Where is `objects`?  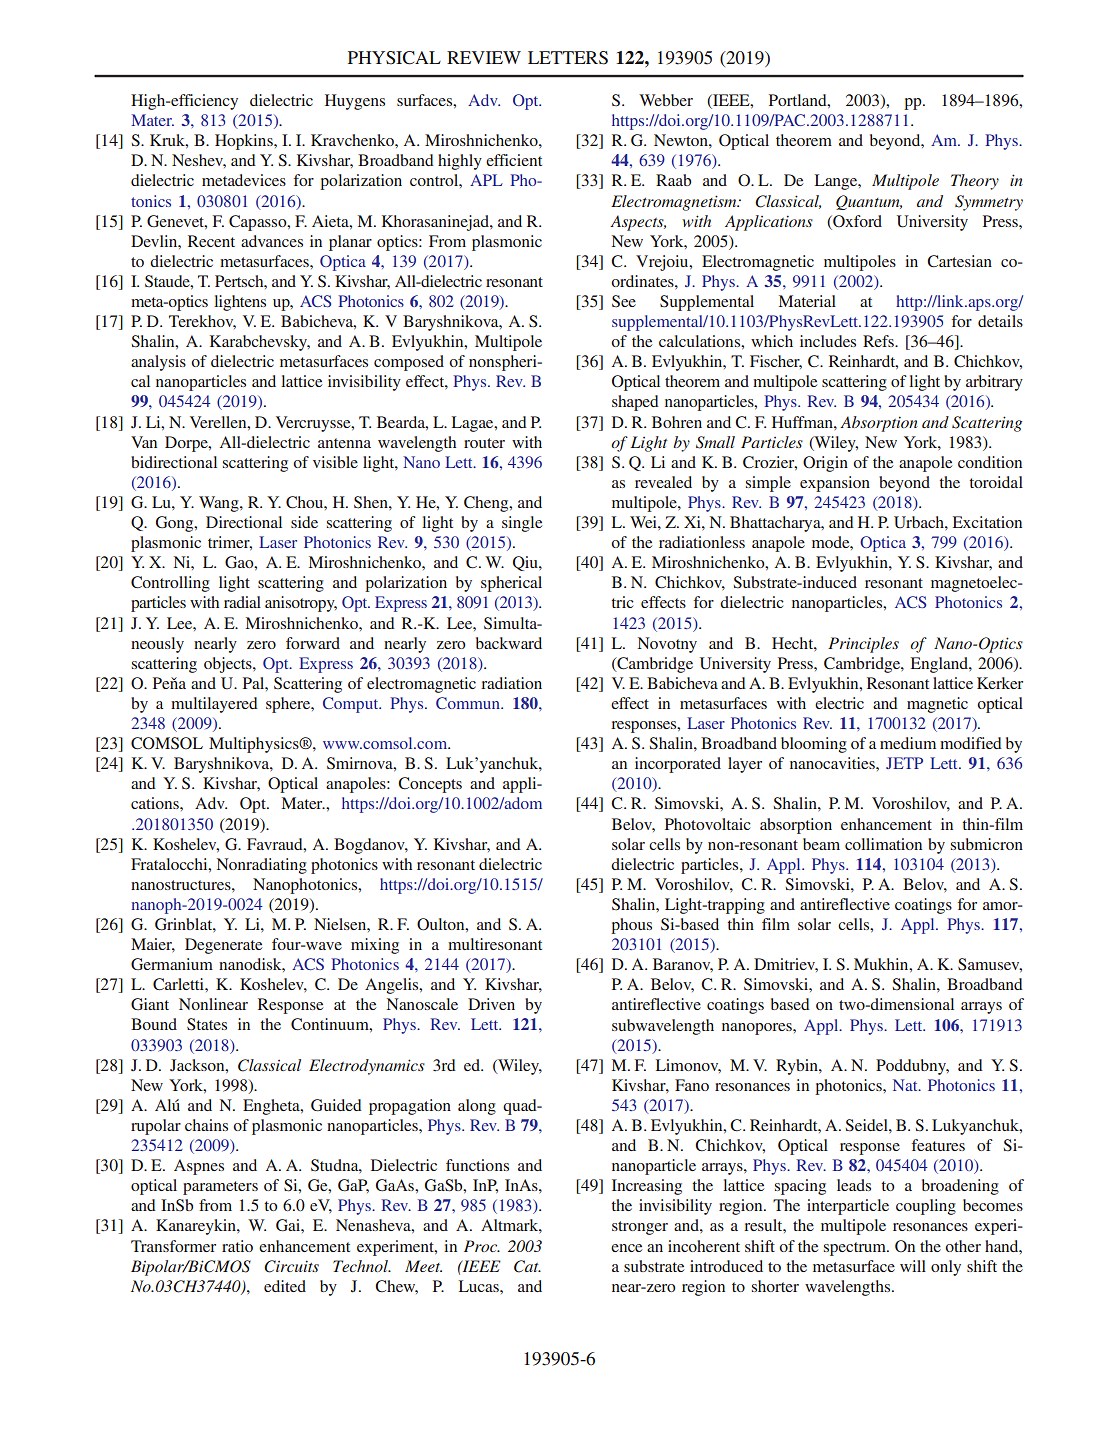
objects is located at coordinates (229, 665).
